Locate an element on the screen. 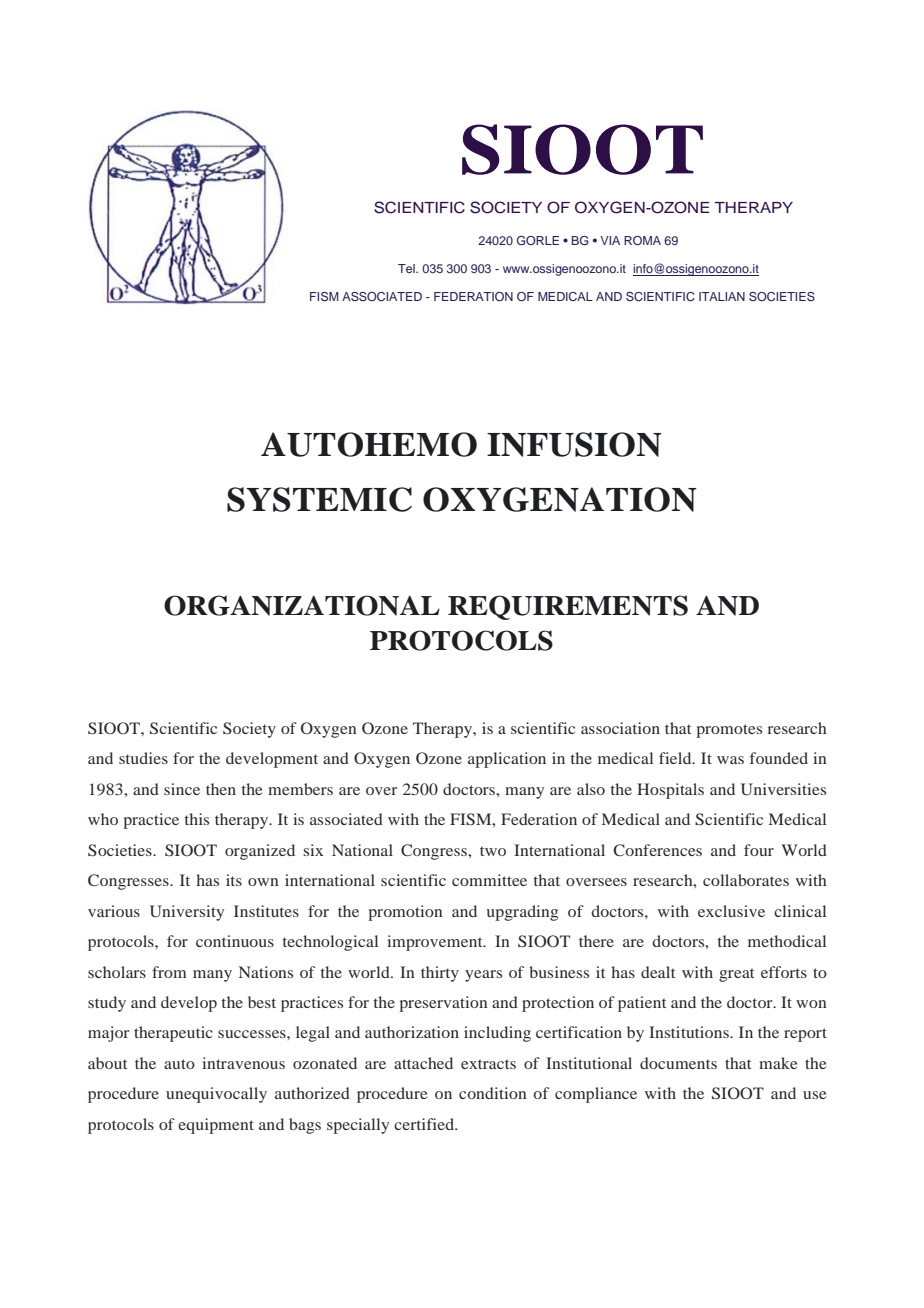  committee is located at coordinates (489, 880).
